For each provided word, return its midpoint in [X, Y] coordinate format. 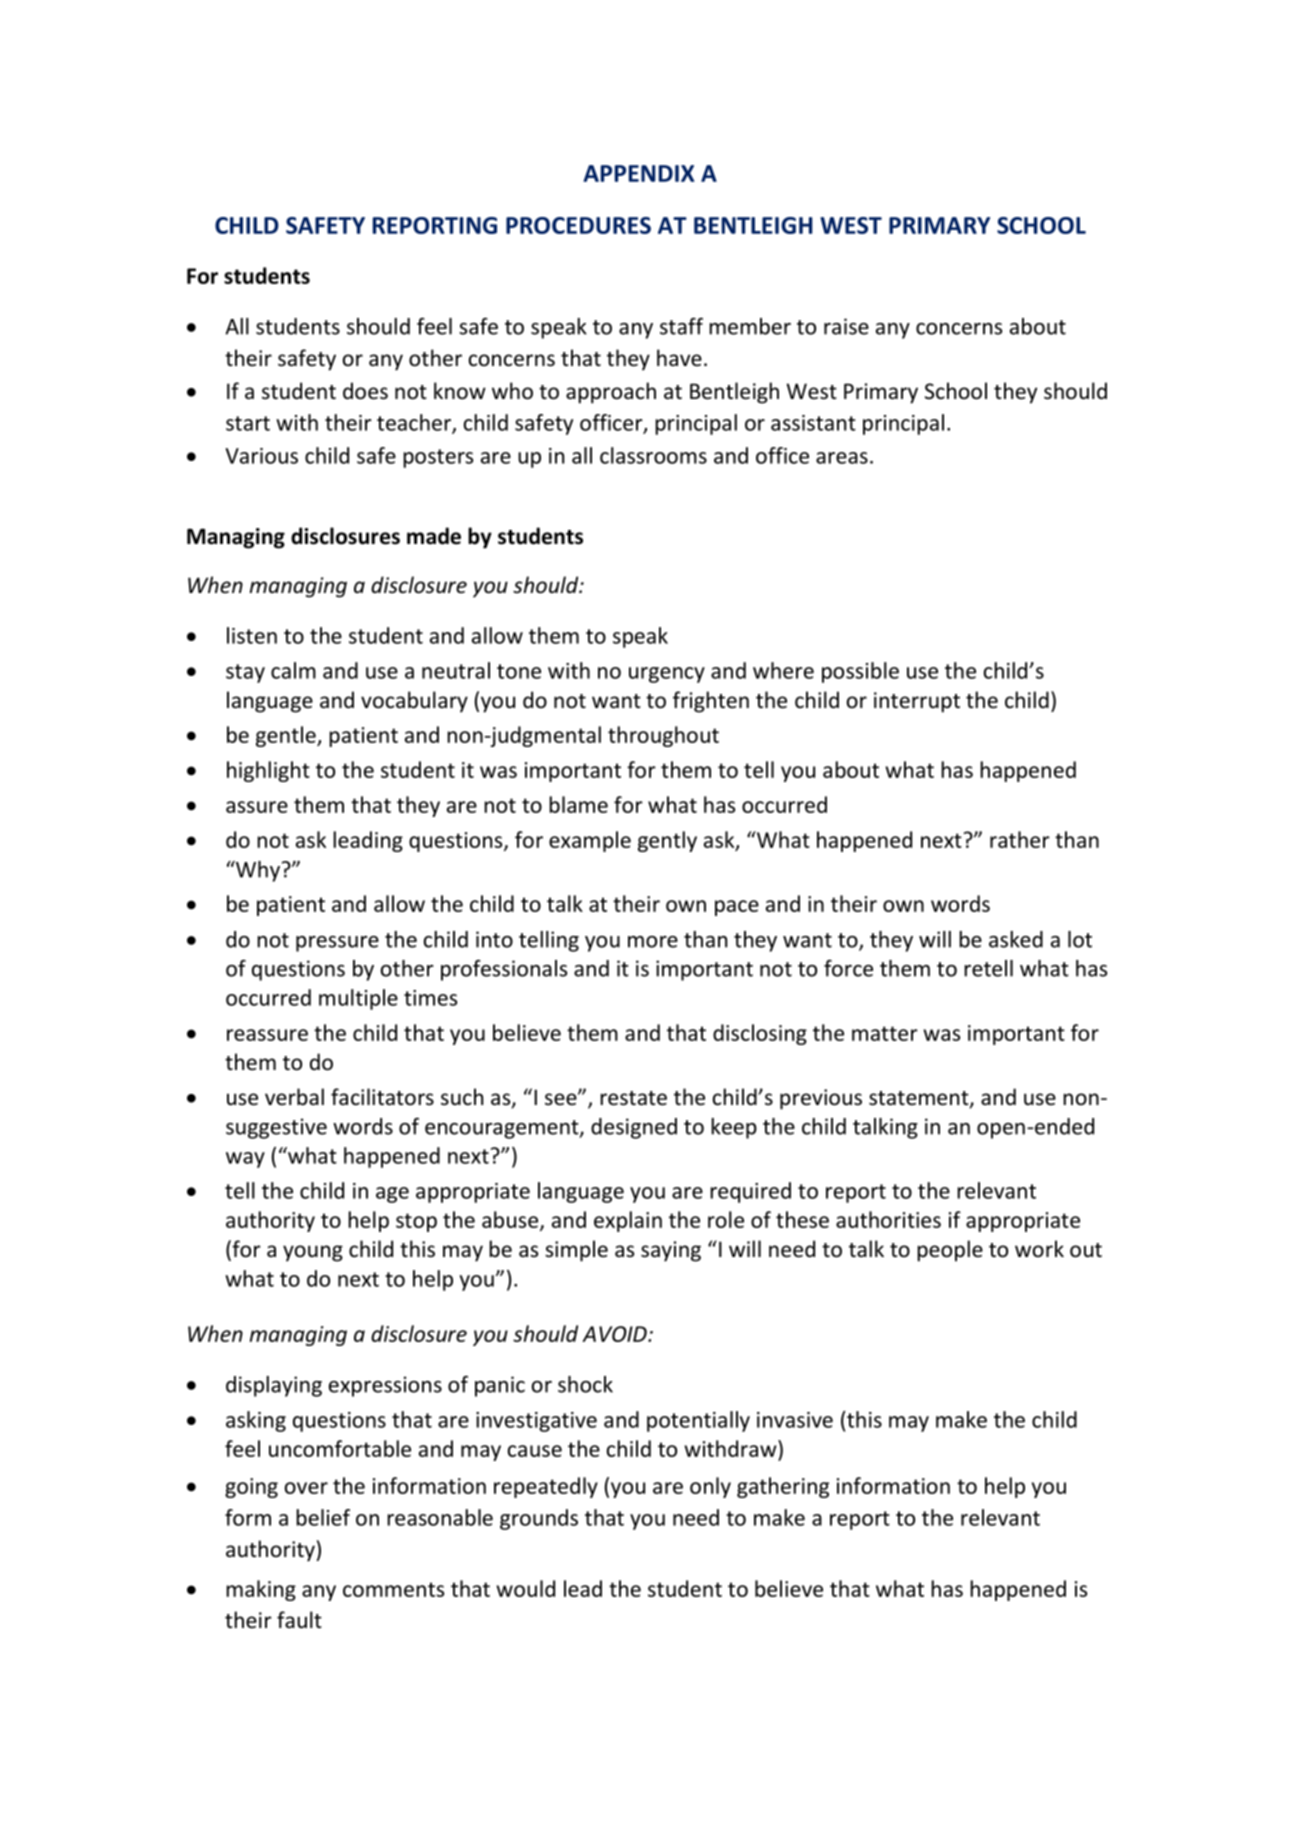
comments [393, 1589]
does [365, 391]
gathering [783, 1487]
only [710, 1487]
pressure [337, 944]
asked [1016, 939]
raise [846, 326]
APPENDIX [639, 173]
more [653, 942]
